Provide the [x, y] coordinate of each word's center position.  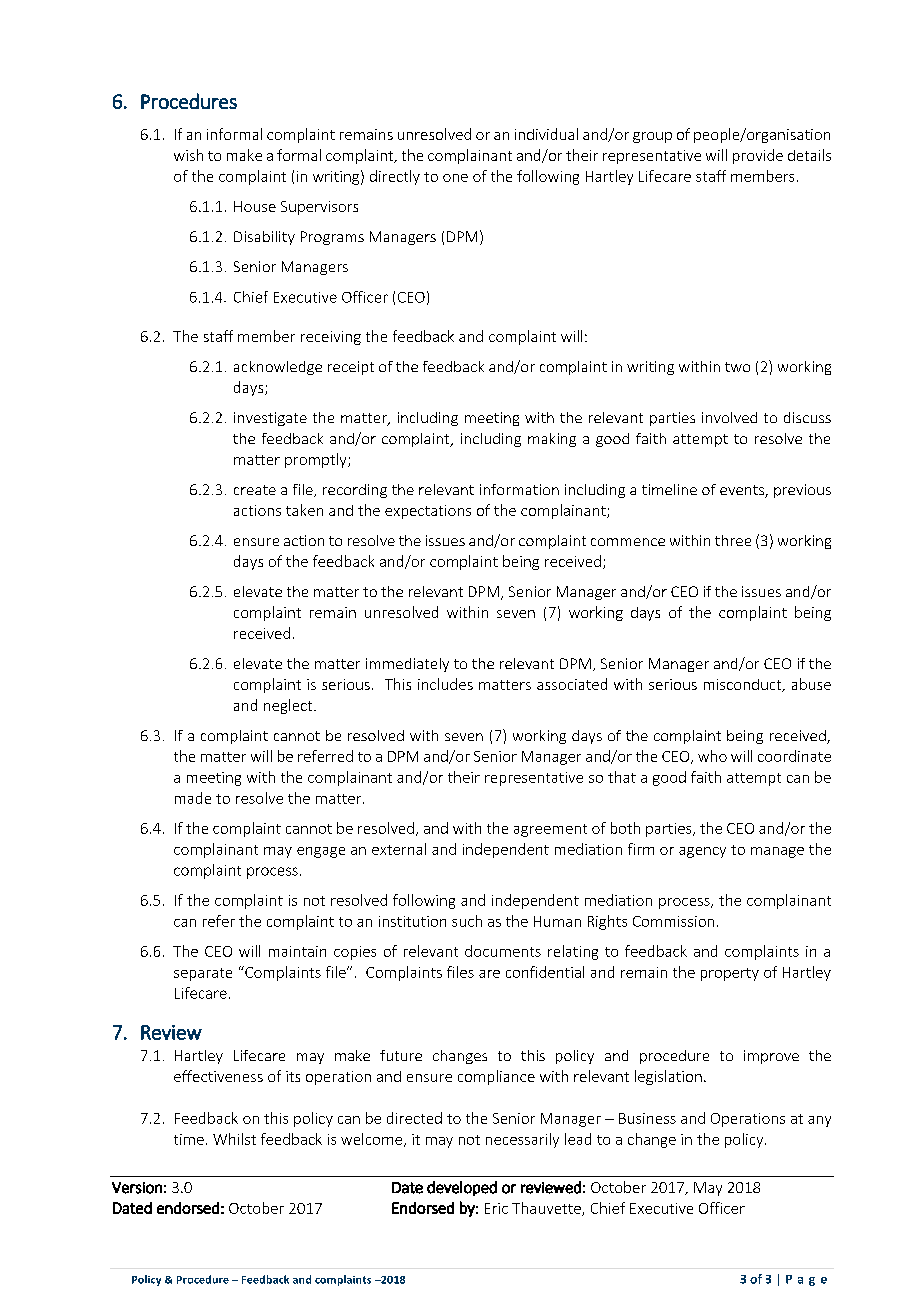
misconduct [744, 685]
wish [188, 155]
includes [445, 684]
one [455, 178]
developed [462, 1188]
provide [758, 156]
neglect [289, 706]
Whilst [234, 1139]
